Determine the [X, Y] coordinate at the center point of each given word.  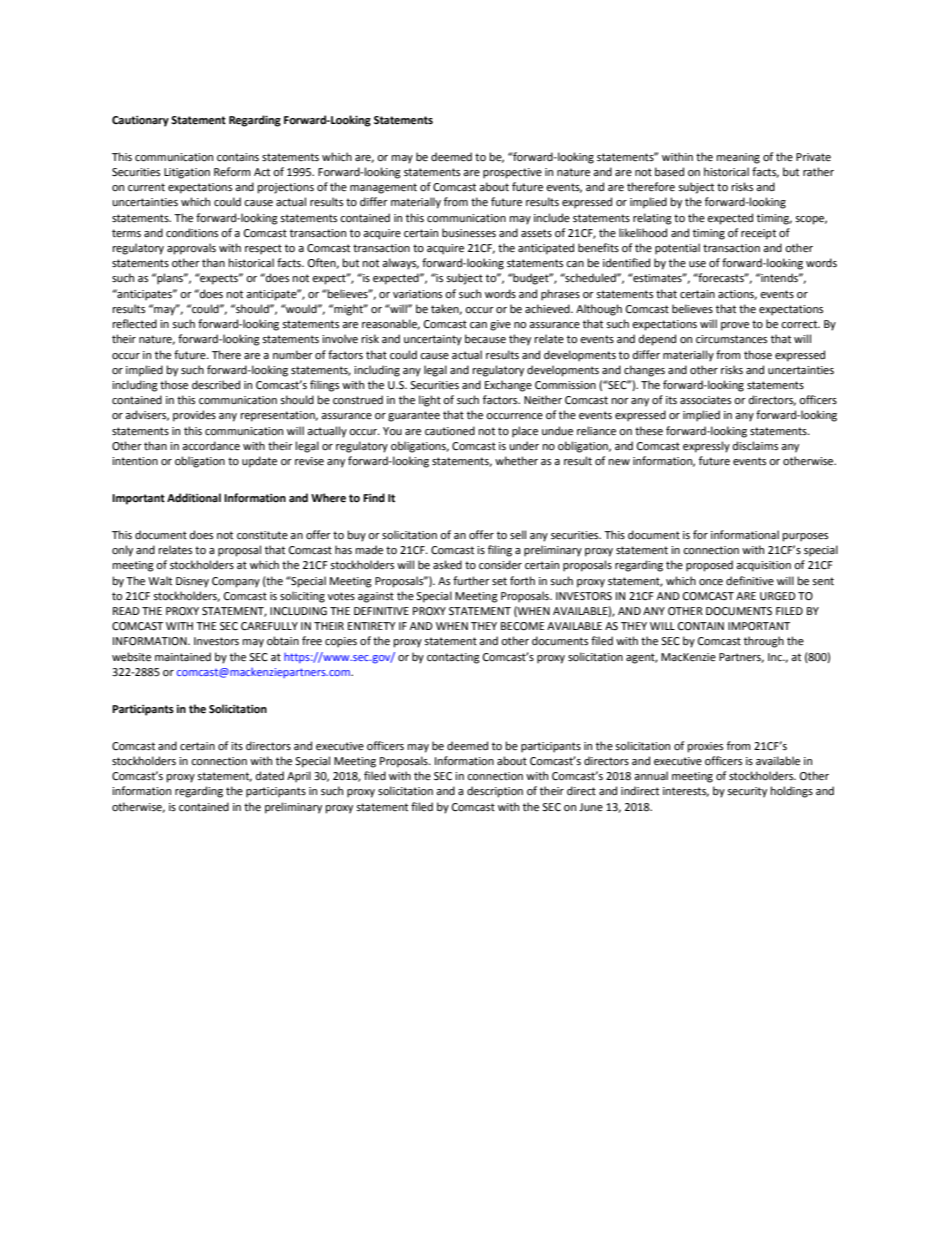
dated [270, 776]
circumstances [731, 339]
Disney [192, 582]
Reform [232, 172]
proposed [709, 566]
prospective [512, 173]
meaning [738, 158]
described [216, 385]
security [747, 792]
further [471, 580]
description [495, 792]
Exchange [508, 386]
